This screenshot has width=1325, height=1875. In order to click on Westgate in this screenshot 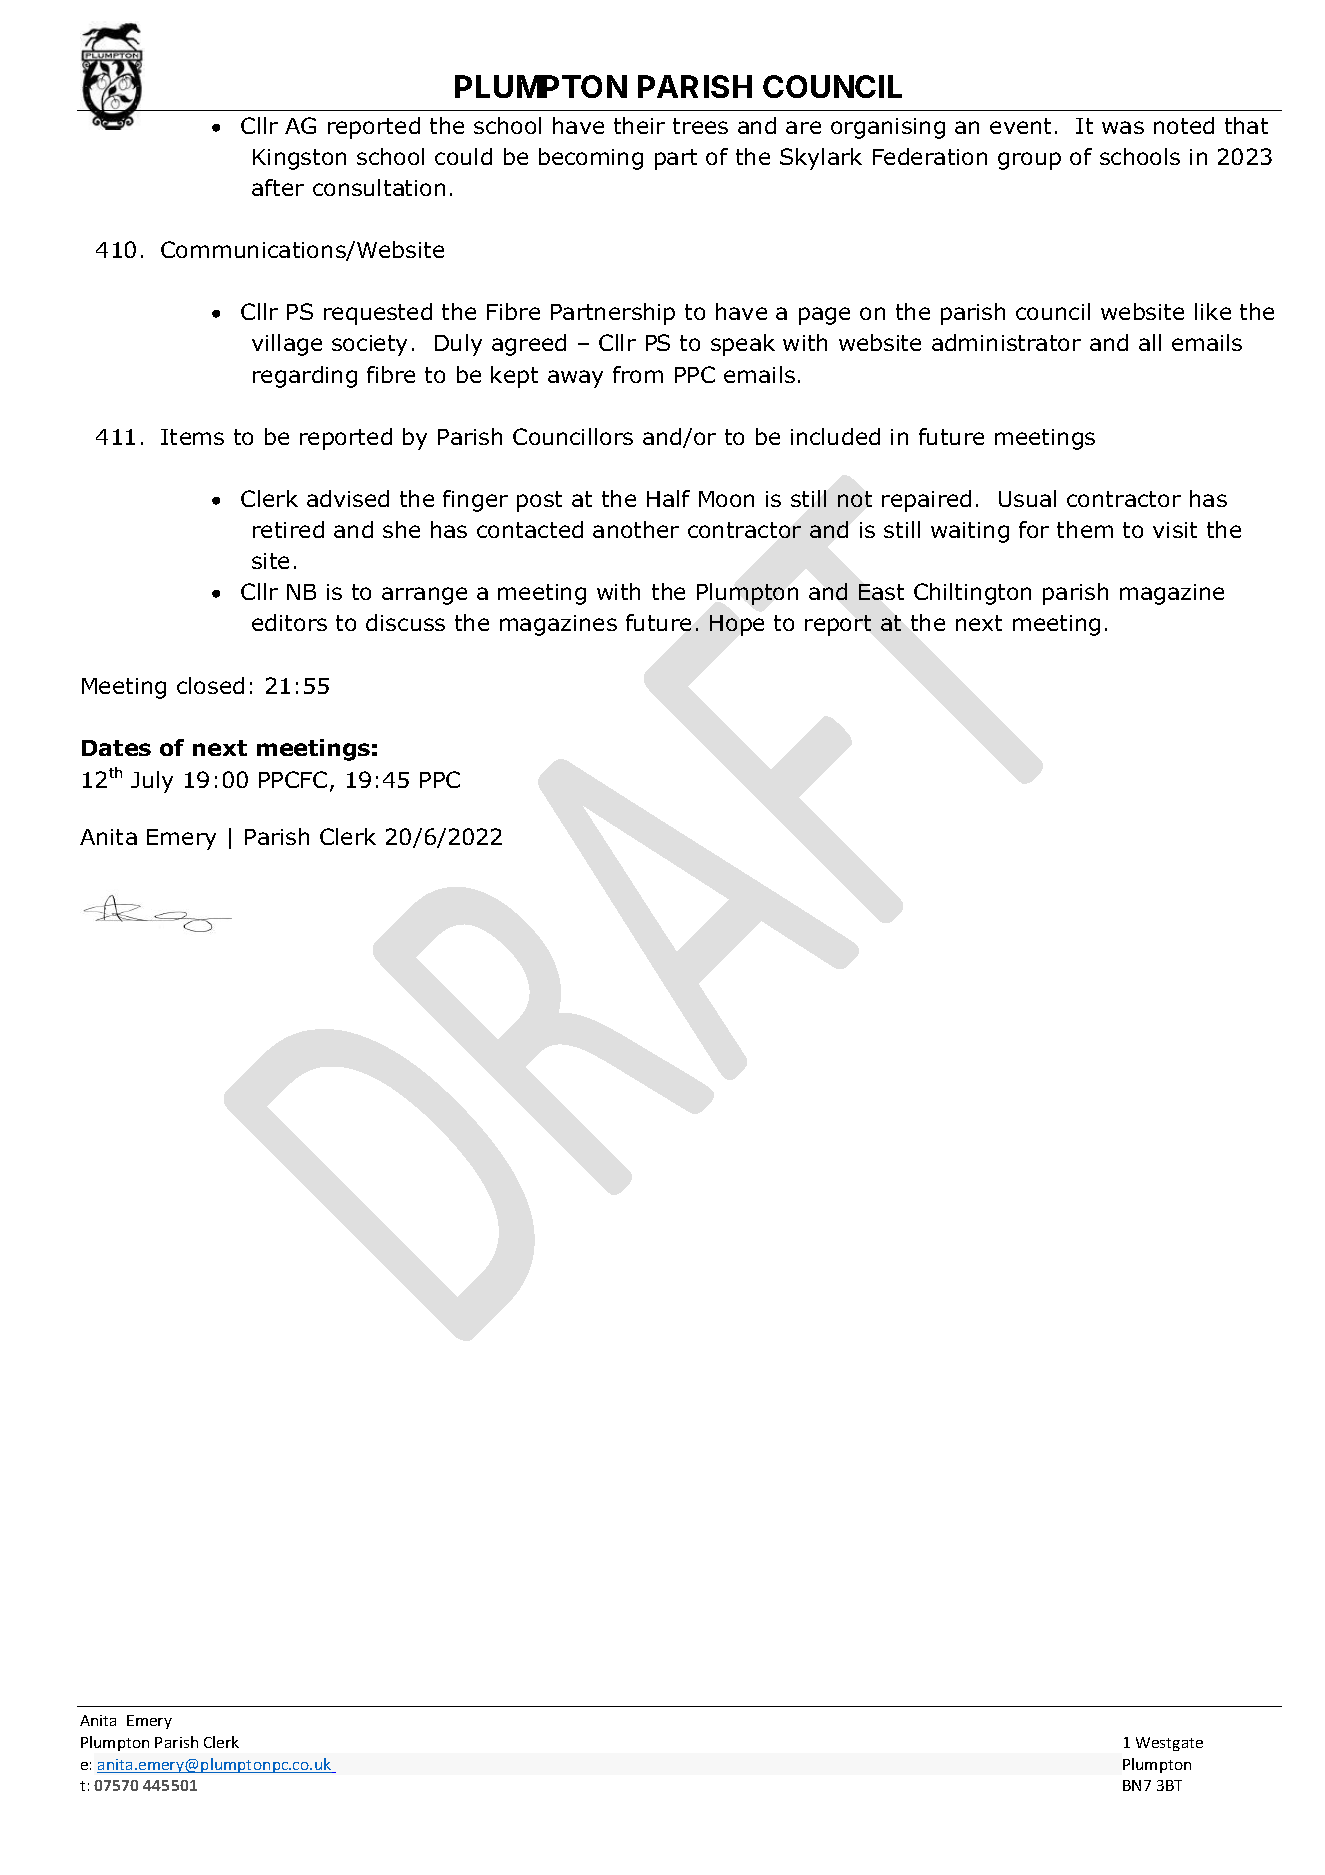, I will do `click(1169, 1744)`.
